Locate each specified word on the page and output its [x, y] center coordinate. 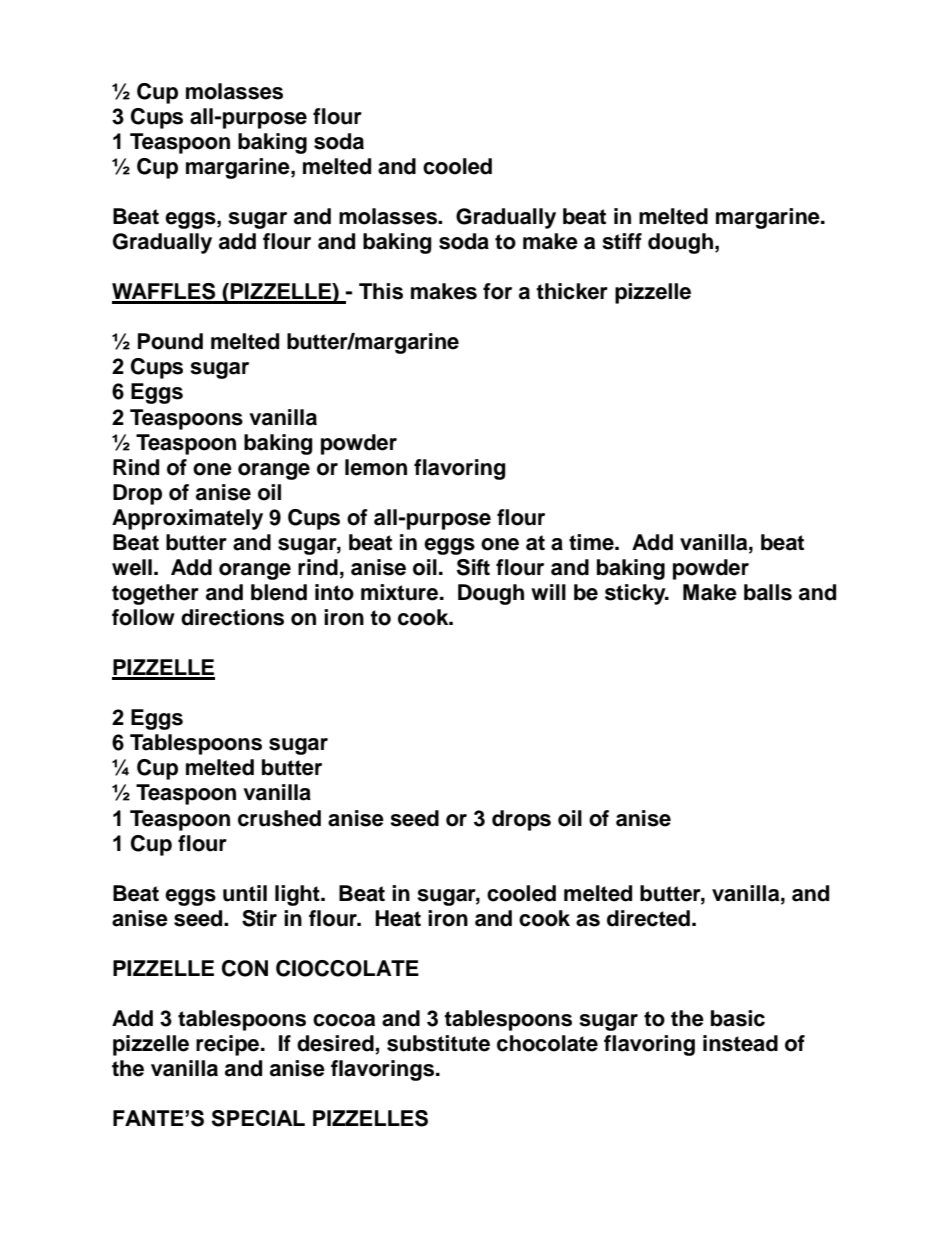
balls [768, 592]
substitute [438, 1043]
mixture [401, 592]
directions [232, 617]
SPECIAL [258, 1118]
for [497, 291]
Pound [170, 341]
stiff [622, 241]
